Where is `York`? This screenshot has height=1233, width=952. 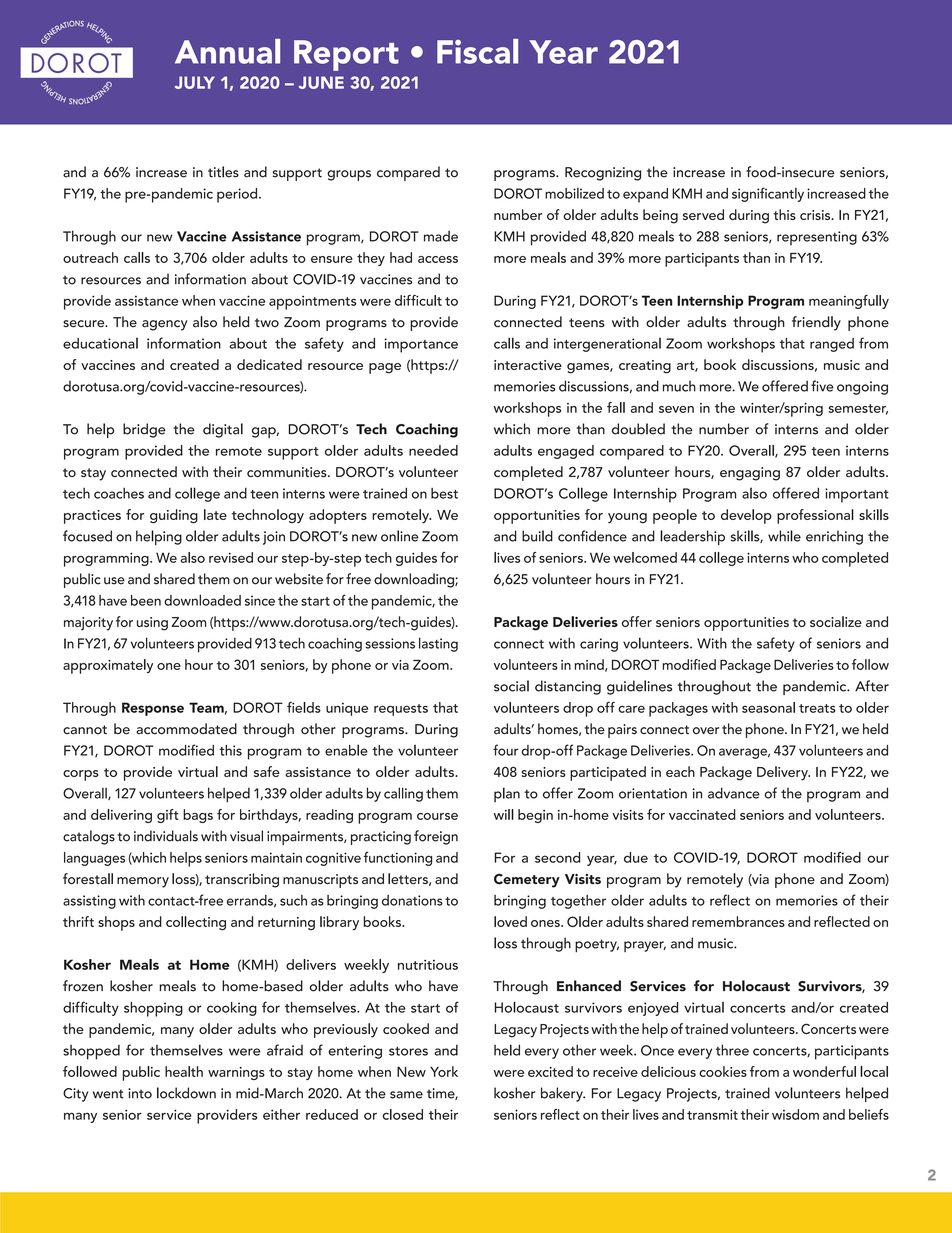 York is located at coordinates (444, 1071).
